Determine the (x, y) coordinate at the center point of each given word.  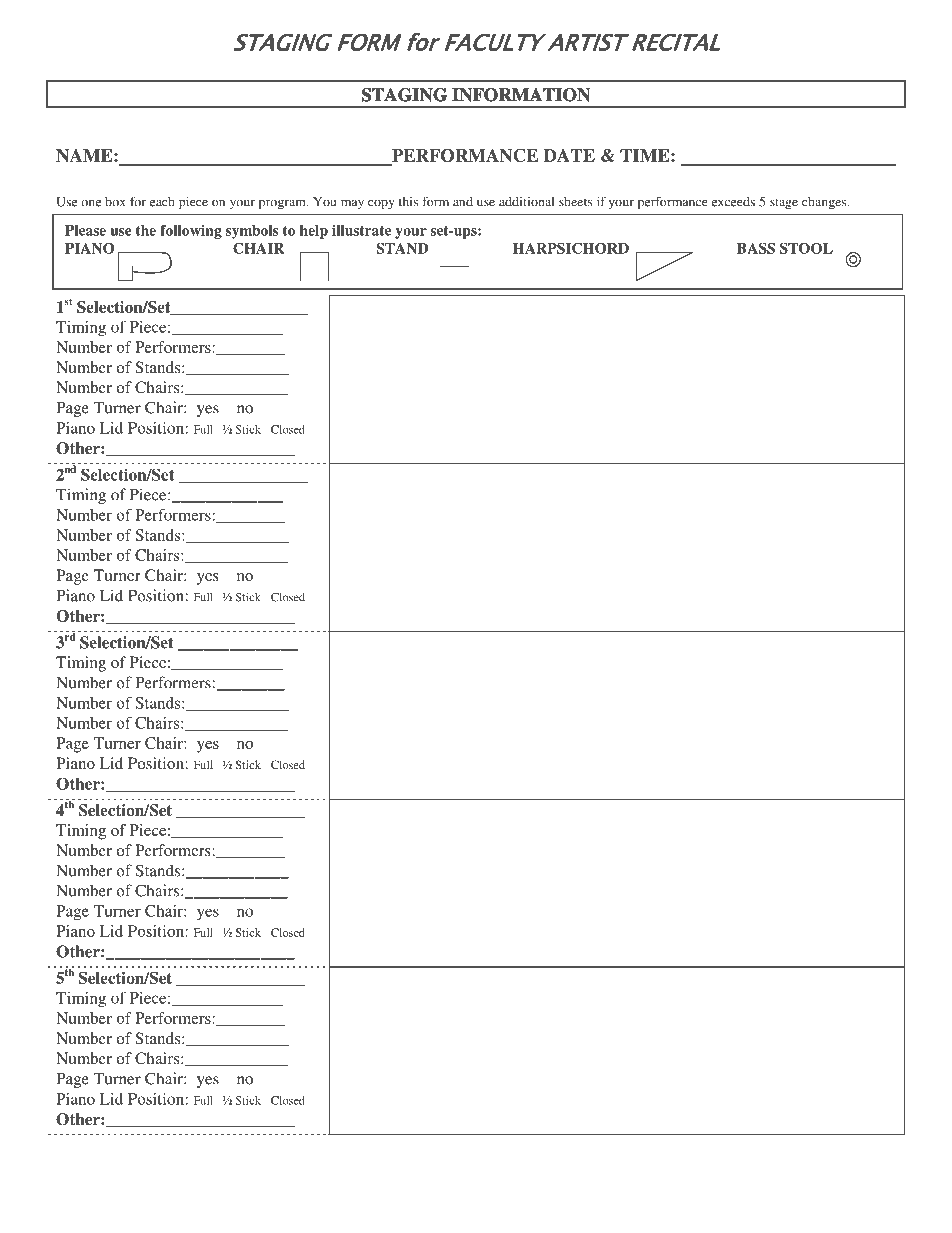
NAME (85, 155)
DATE (569, 155)
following (191, 232)
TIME (646, 155)
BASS (756, 248)
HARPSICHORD (571, 248)
